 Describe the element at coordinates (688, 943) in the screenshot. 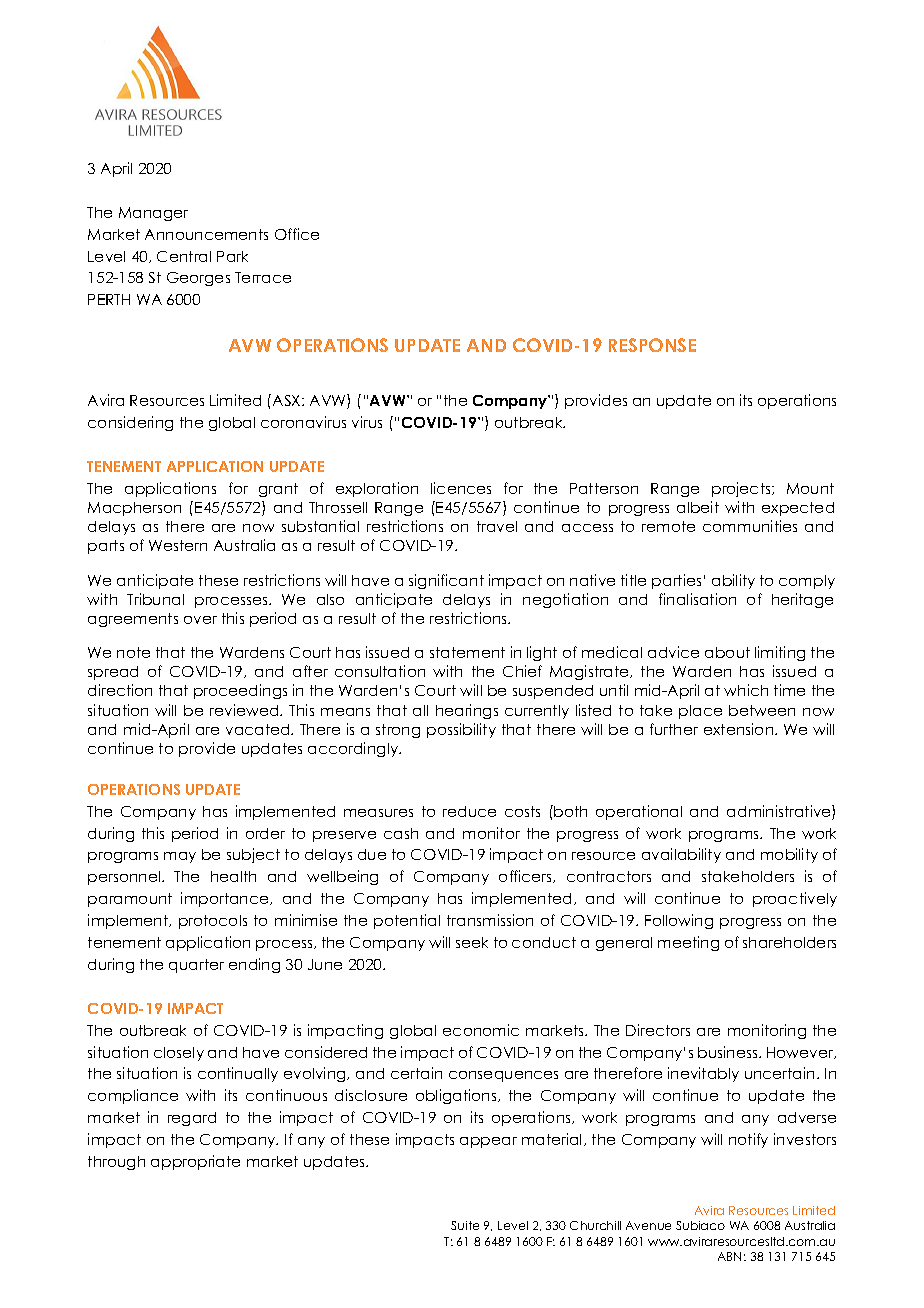

I see `meeting` at that location.
